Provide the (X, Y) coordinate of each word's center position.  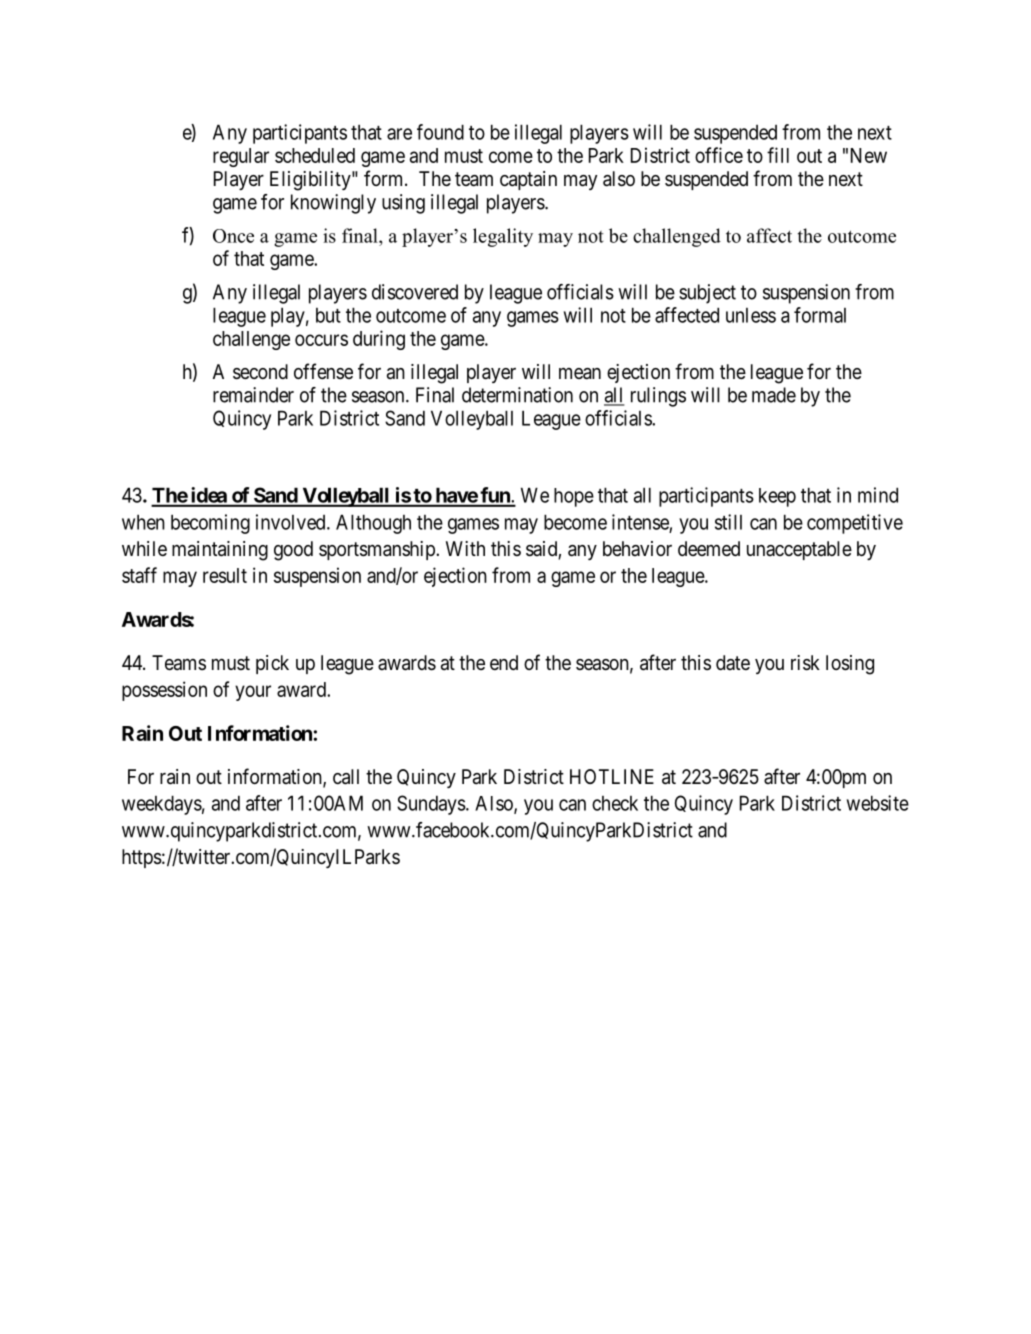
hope (574, 497)
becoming (210, 524)
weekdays (162, 805)
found (440, 132)
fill (778, 155)
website (878, 803)
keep (777, 497)
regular (241, 157)
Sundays (431, 805)
